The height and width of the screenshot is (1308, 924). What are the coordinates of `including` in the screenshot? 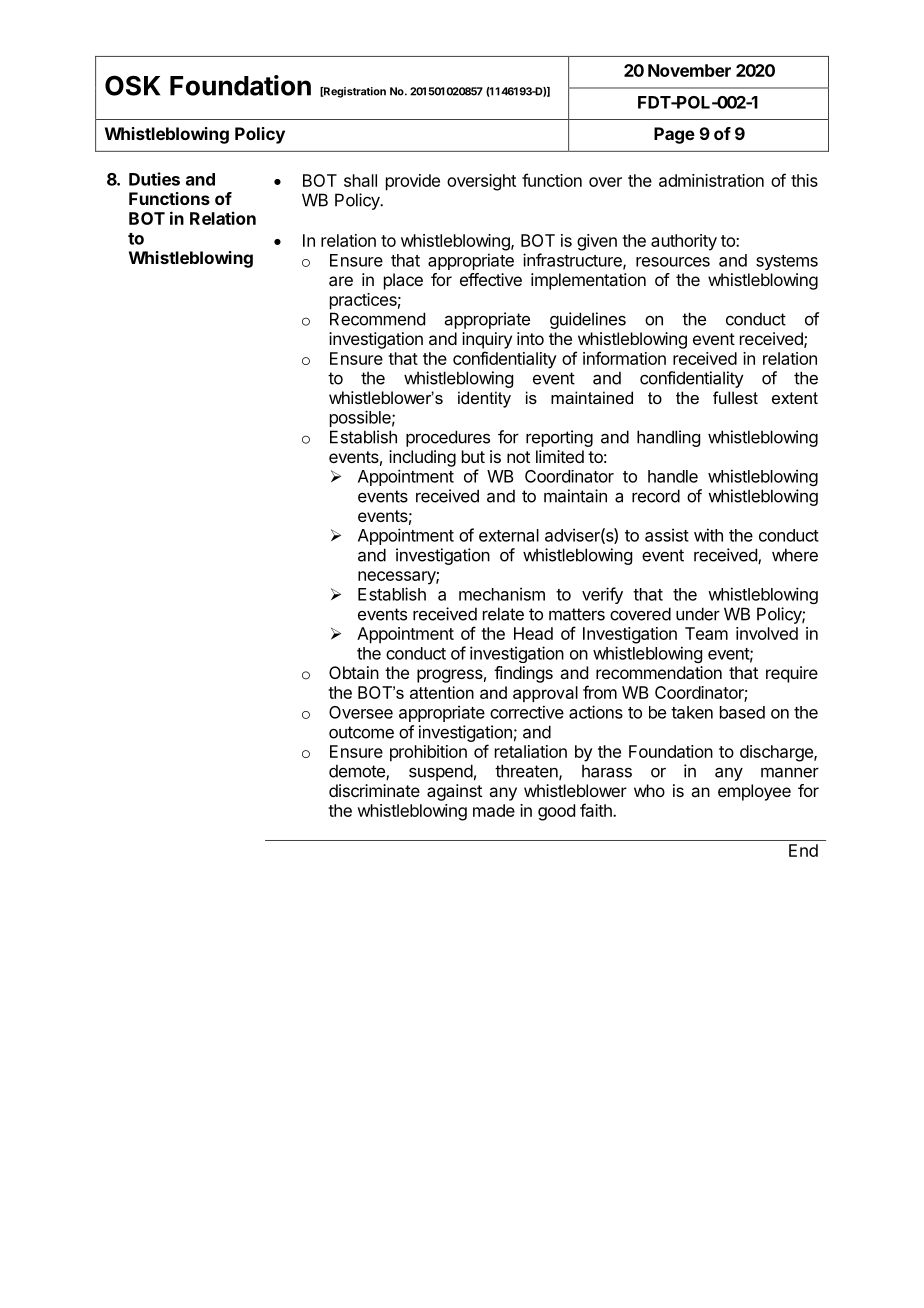 It's located at (422, 458).
